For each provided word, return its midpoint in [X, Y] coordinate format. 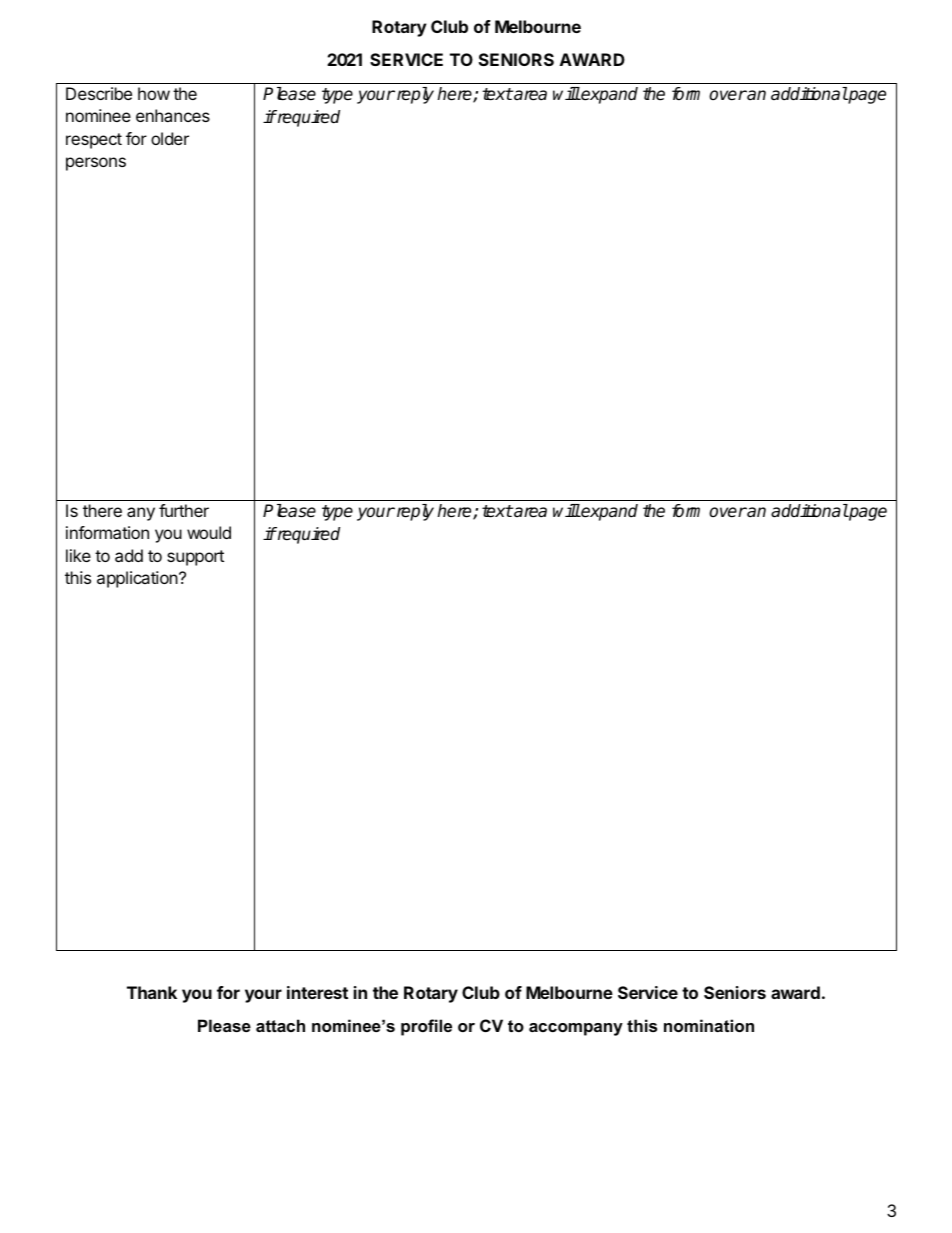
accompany [576, 1029]
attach [280, 1025]
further [184, 510]
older [170, 138]
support [195, 558]
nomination [709, 1025]
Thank [152, 992]
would [209, 532]
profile [426, 1027]
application [138, 579]
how [154, 93]
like [78, 555]
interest [317, 992]
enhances [173, 115]
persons [96, 164]
